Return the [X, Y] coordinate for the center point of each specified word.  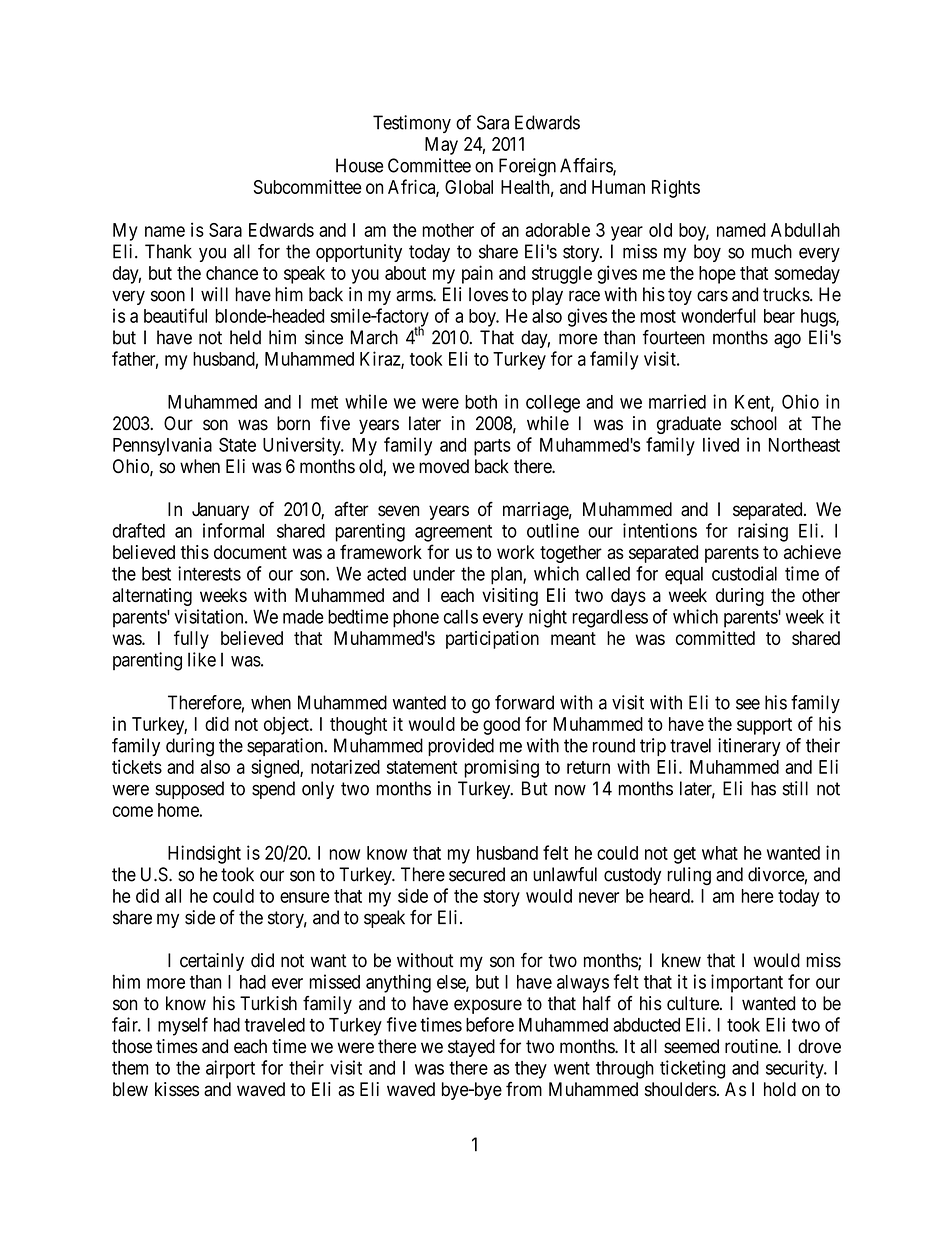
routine [752, 1046]
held [245, 337]
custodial [744, 573]
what [720, 853]
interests [209, 573]
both [481, 402]
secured [477, 874]
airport [230, 1069]
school [754, 423]
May [441, 146]
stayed [471, 1048]
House [359, 165]
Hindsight [204, 854]
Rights [676, 189]
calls [461, 617]
